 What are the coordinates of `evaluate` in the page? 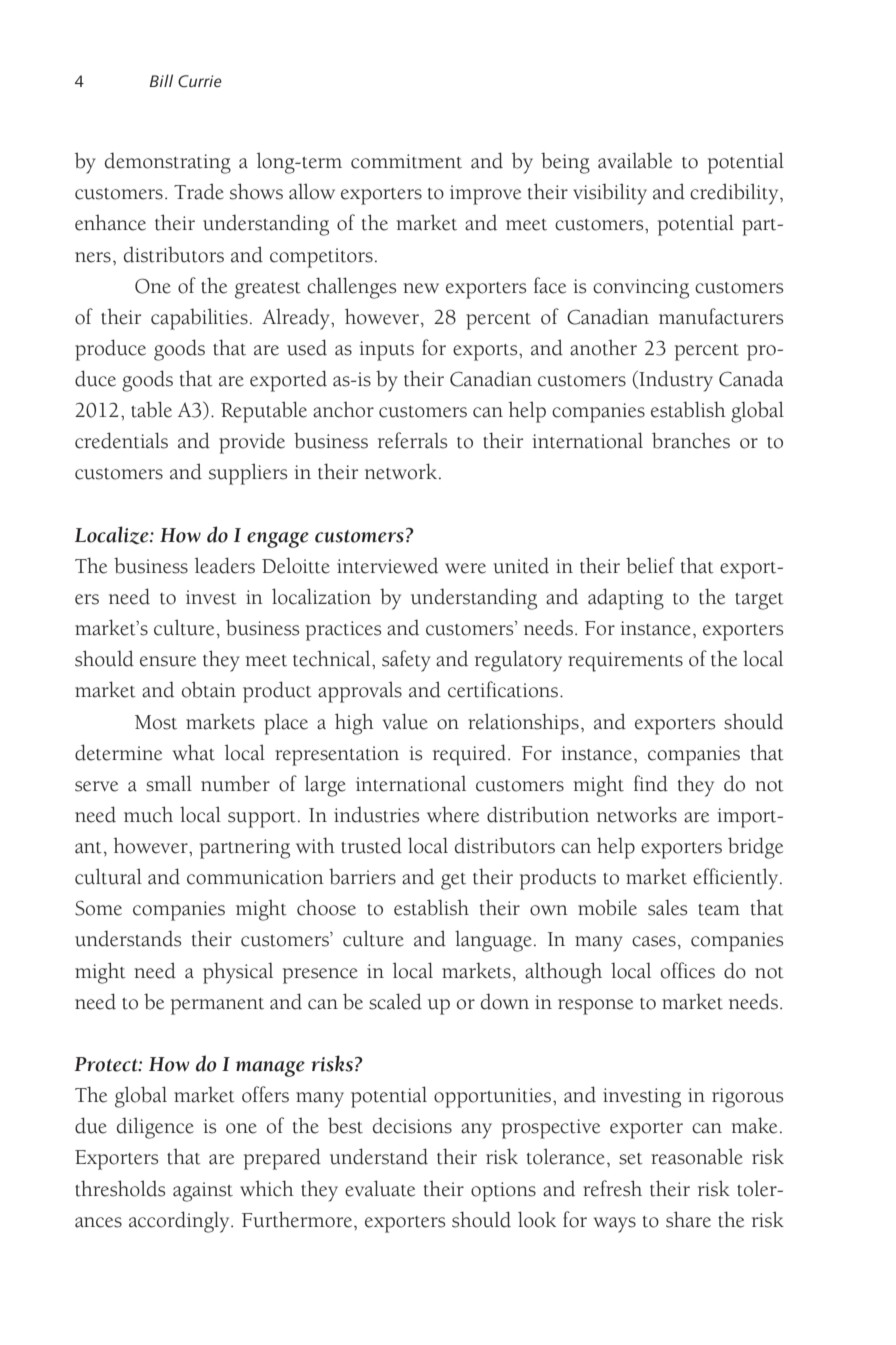 It's located at (380, 1188).
